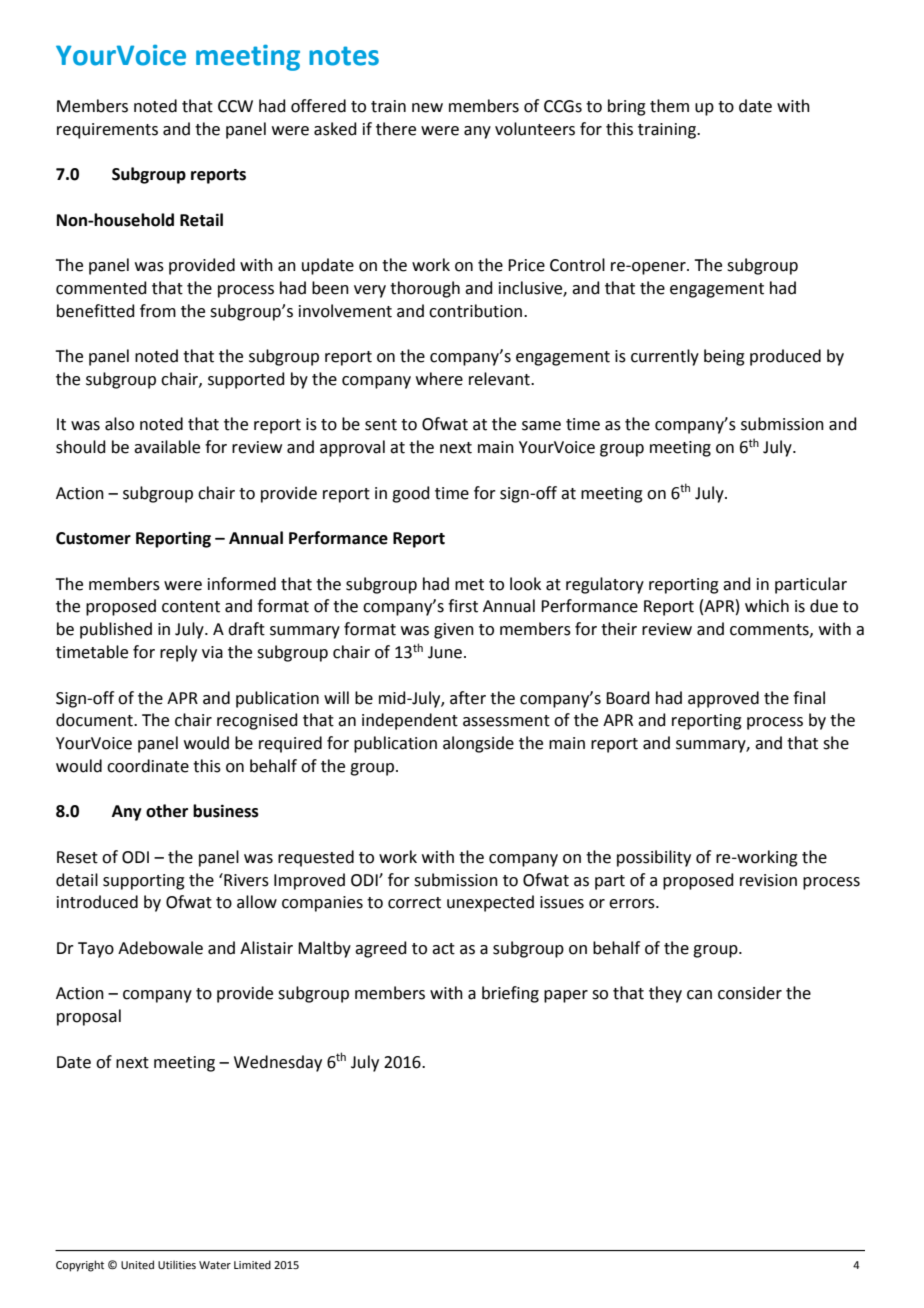  What do you see at coordinates (750, 993) in the page?
I see `consider` at bounding box center [750, 993].
